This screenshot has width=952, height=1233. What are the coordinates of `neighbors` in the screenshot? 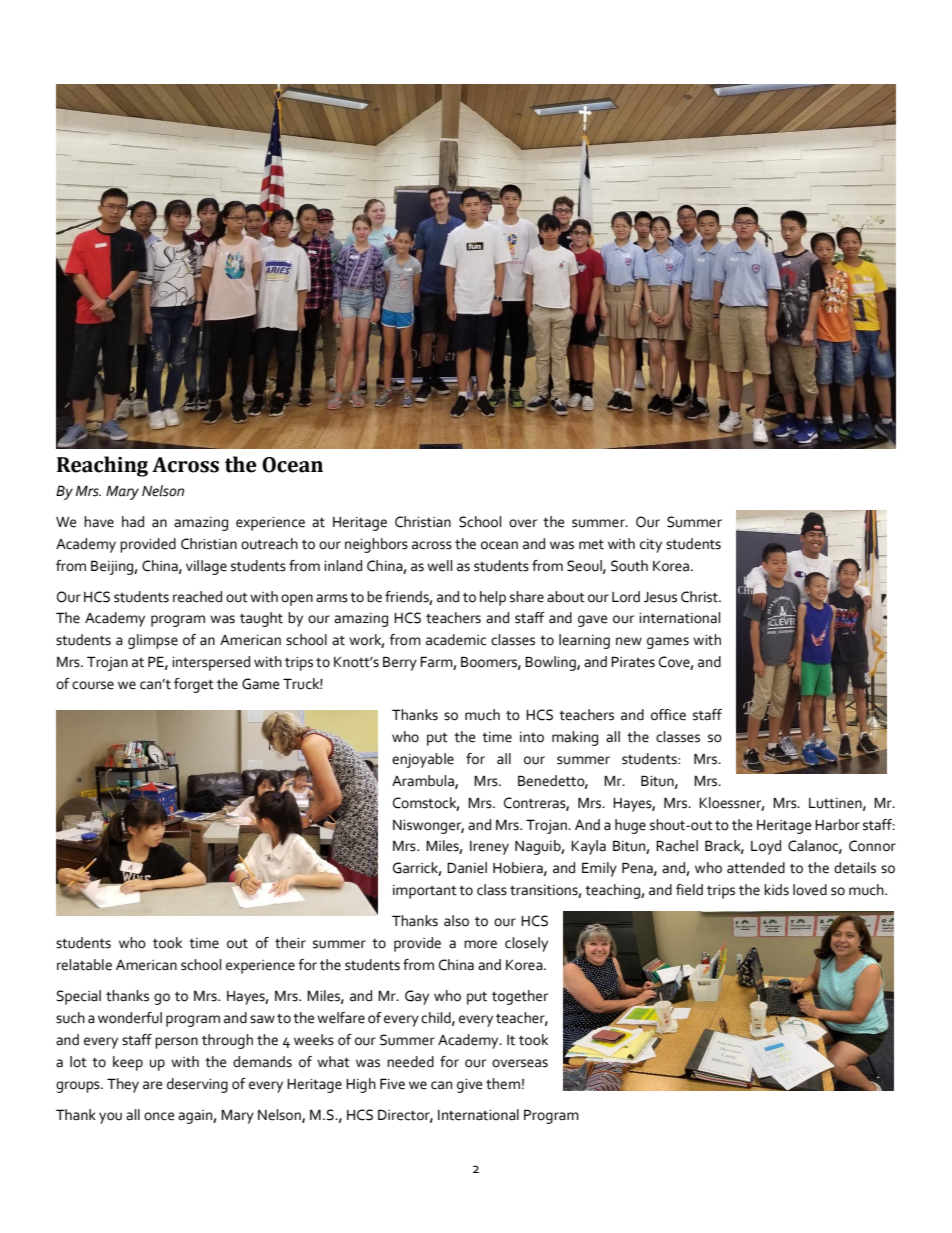 It's located at (376, 545).
